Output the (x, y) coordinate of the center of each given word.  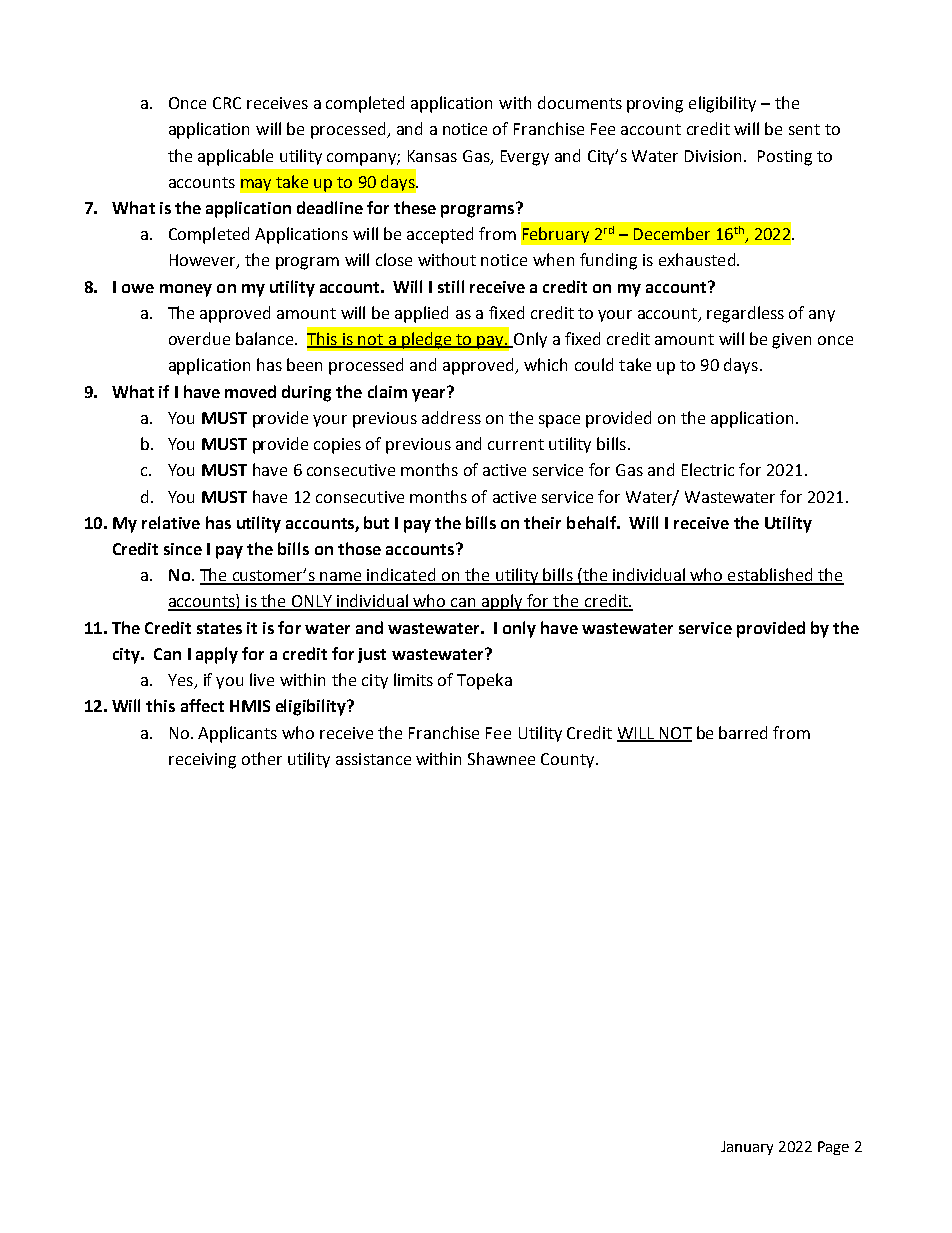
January (747, 1148)
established (770, 576)
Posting (785, 158)
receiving (202, 761)
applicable (235, 157)
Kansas (432, 156)
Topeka (484, 681)
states (219, 628)
